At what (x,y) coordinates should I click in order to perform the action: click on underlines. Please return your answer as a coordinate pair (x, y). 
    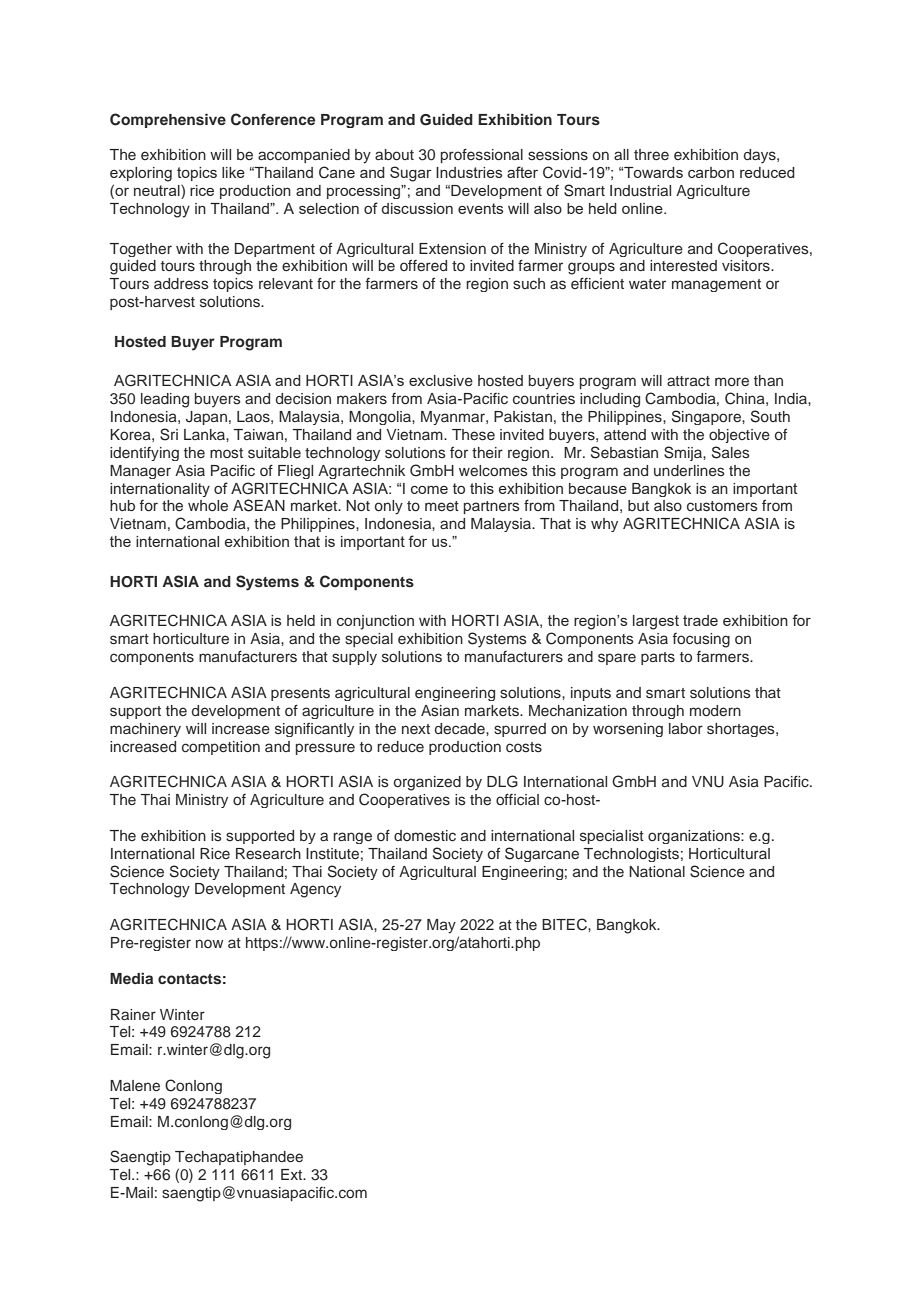
    Looking at the image, I should click on (689, 470).
